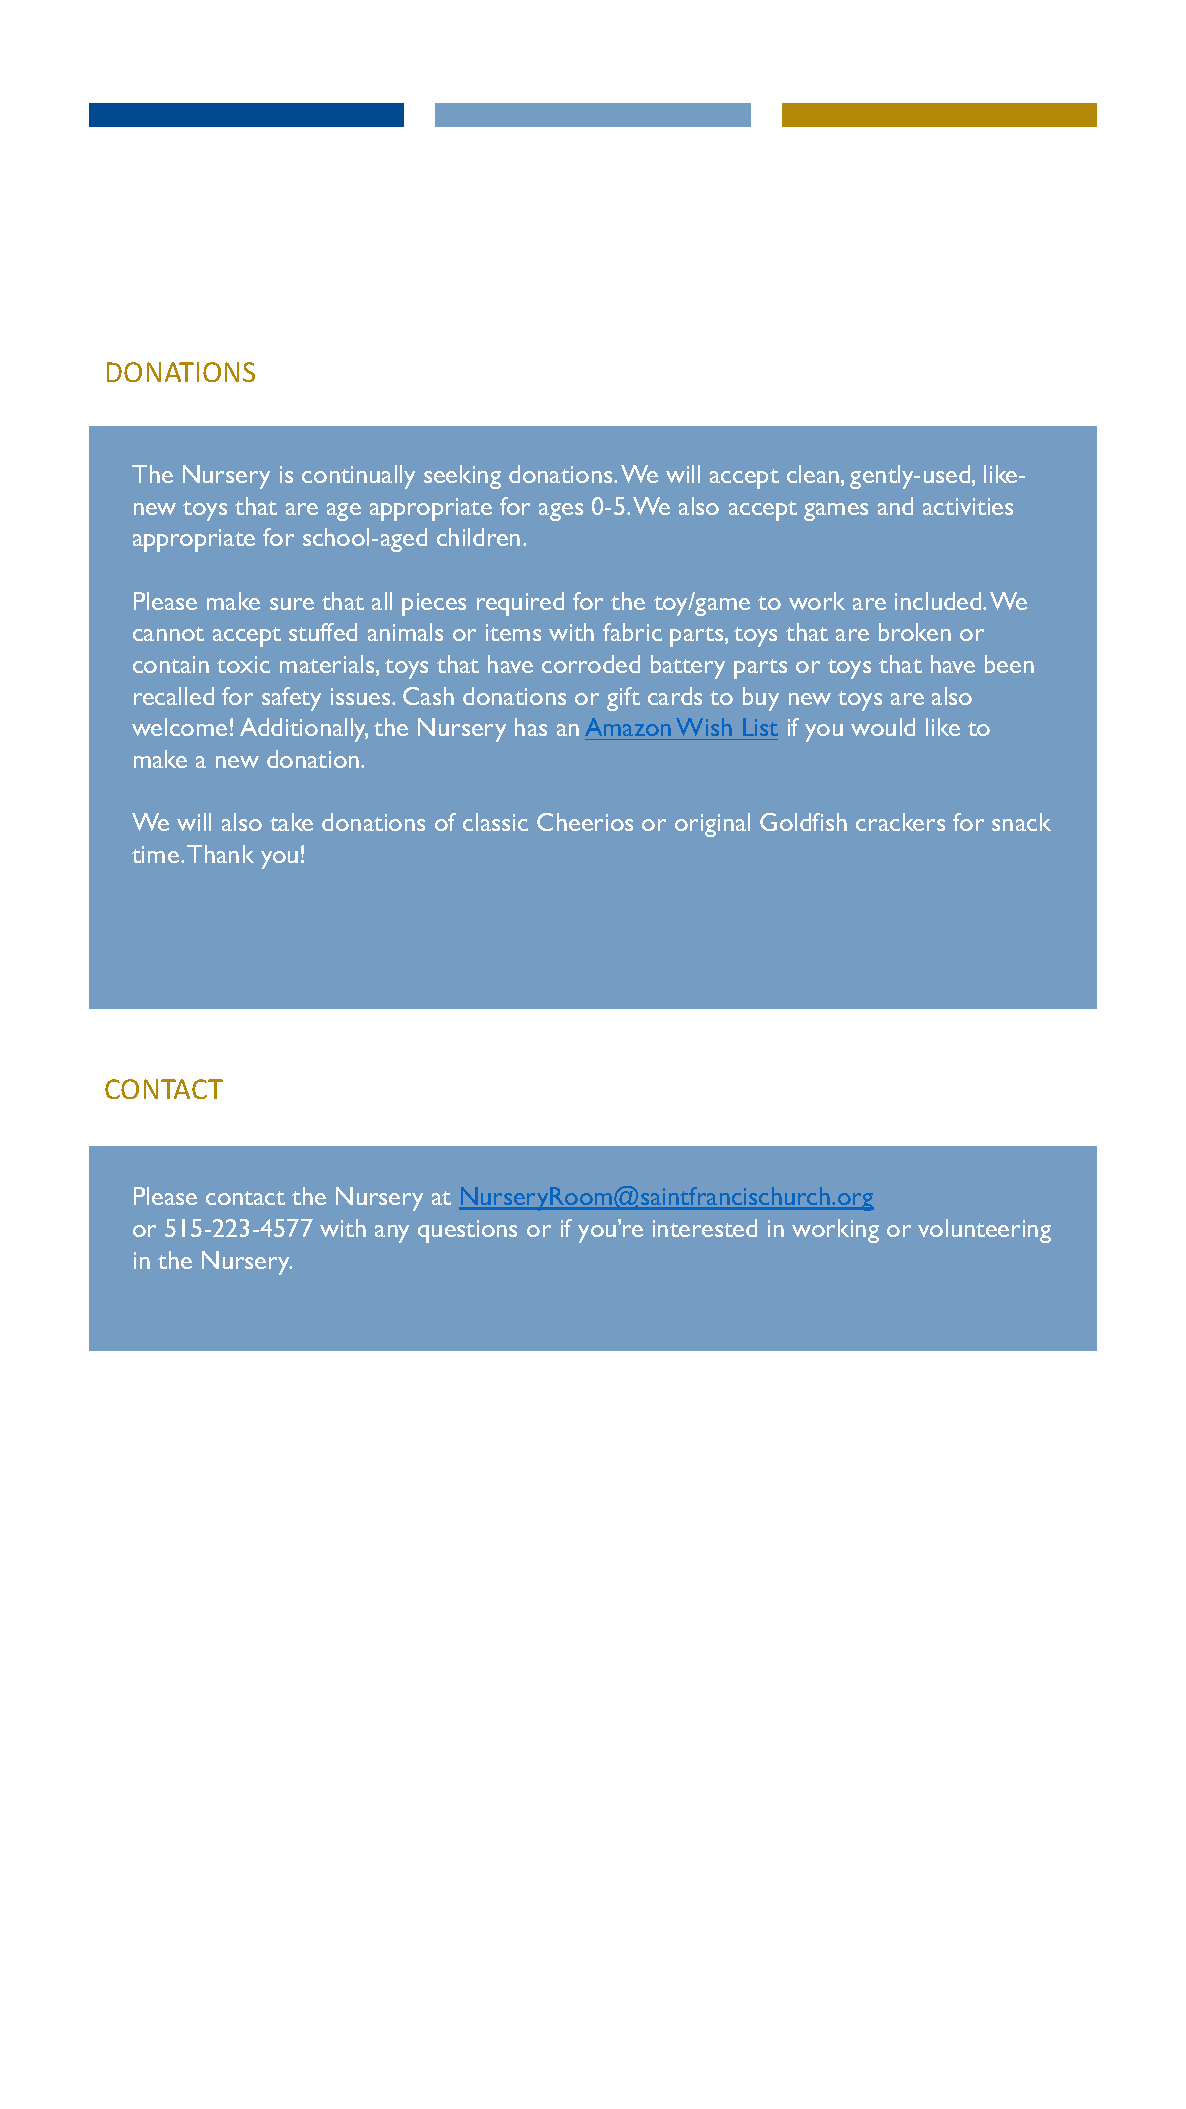 The image size is (1186, 2109). I want to click on been, so click(1009, 664).
